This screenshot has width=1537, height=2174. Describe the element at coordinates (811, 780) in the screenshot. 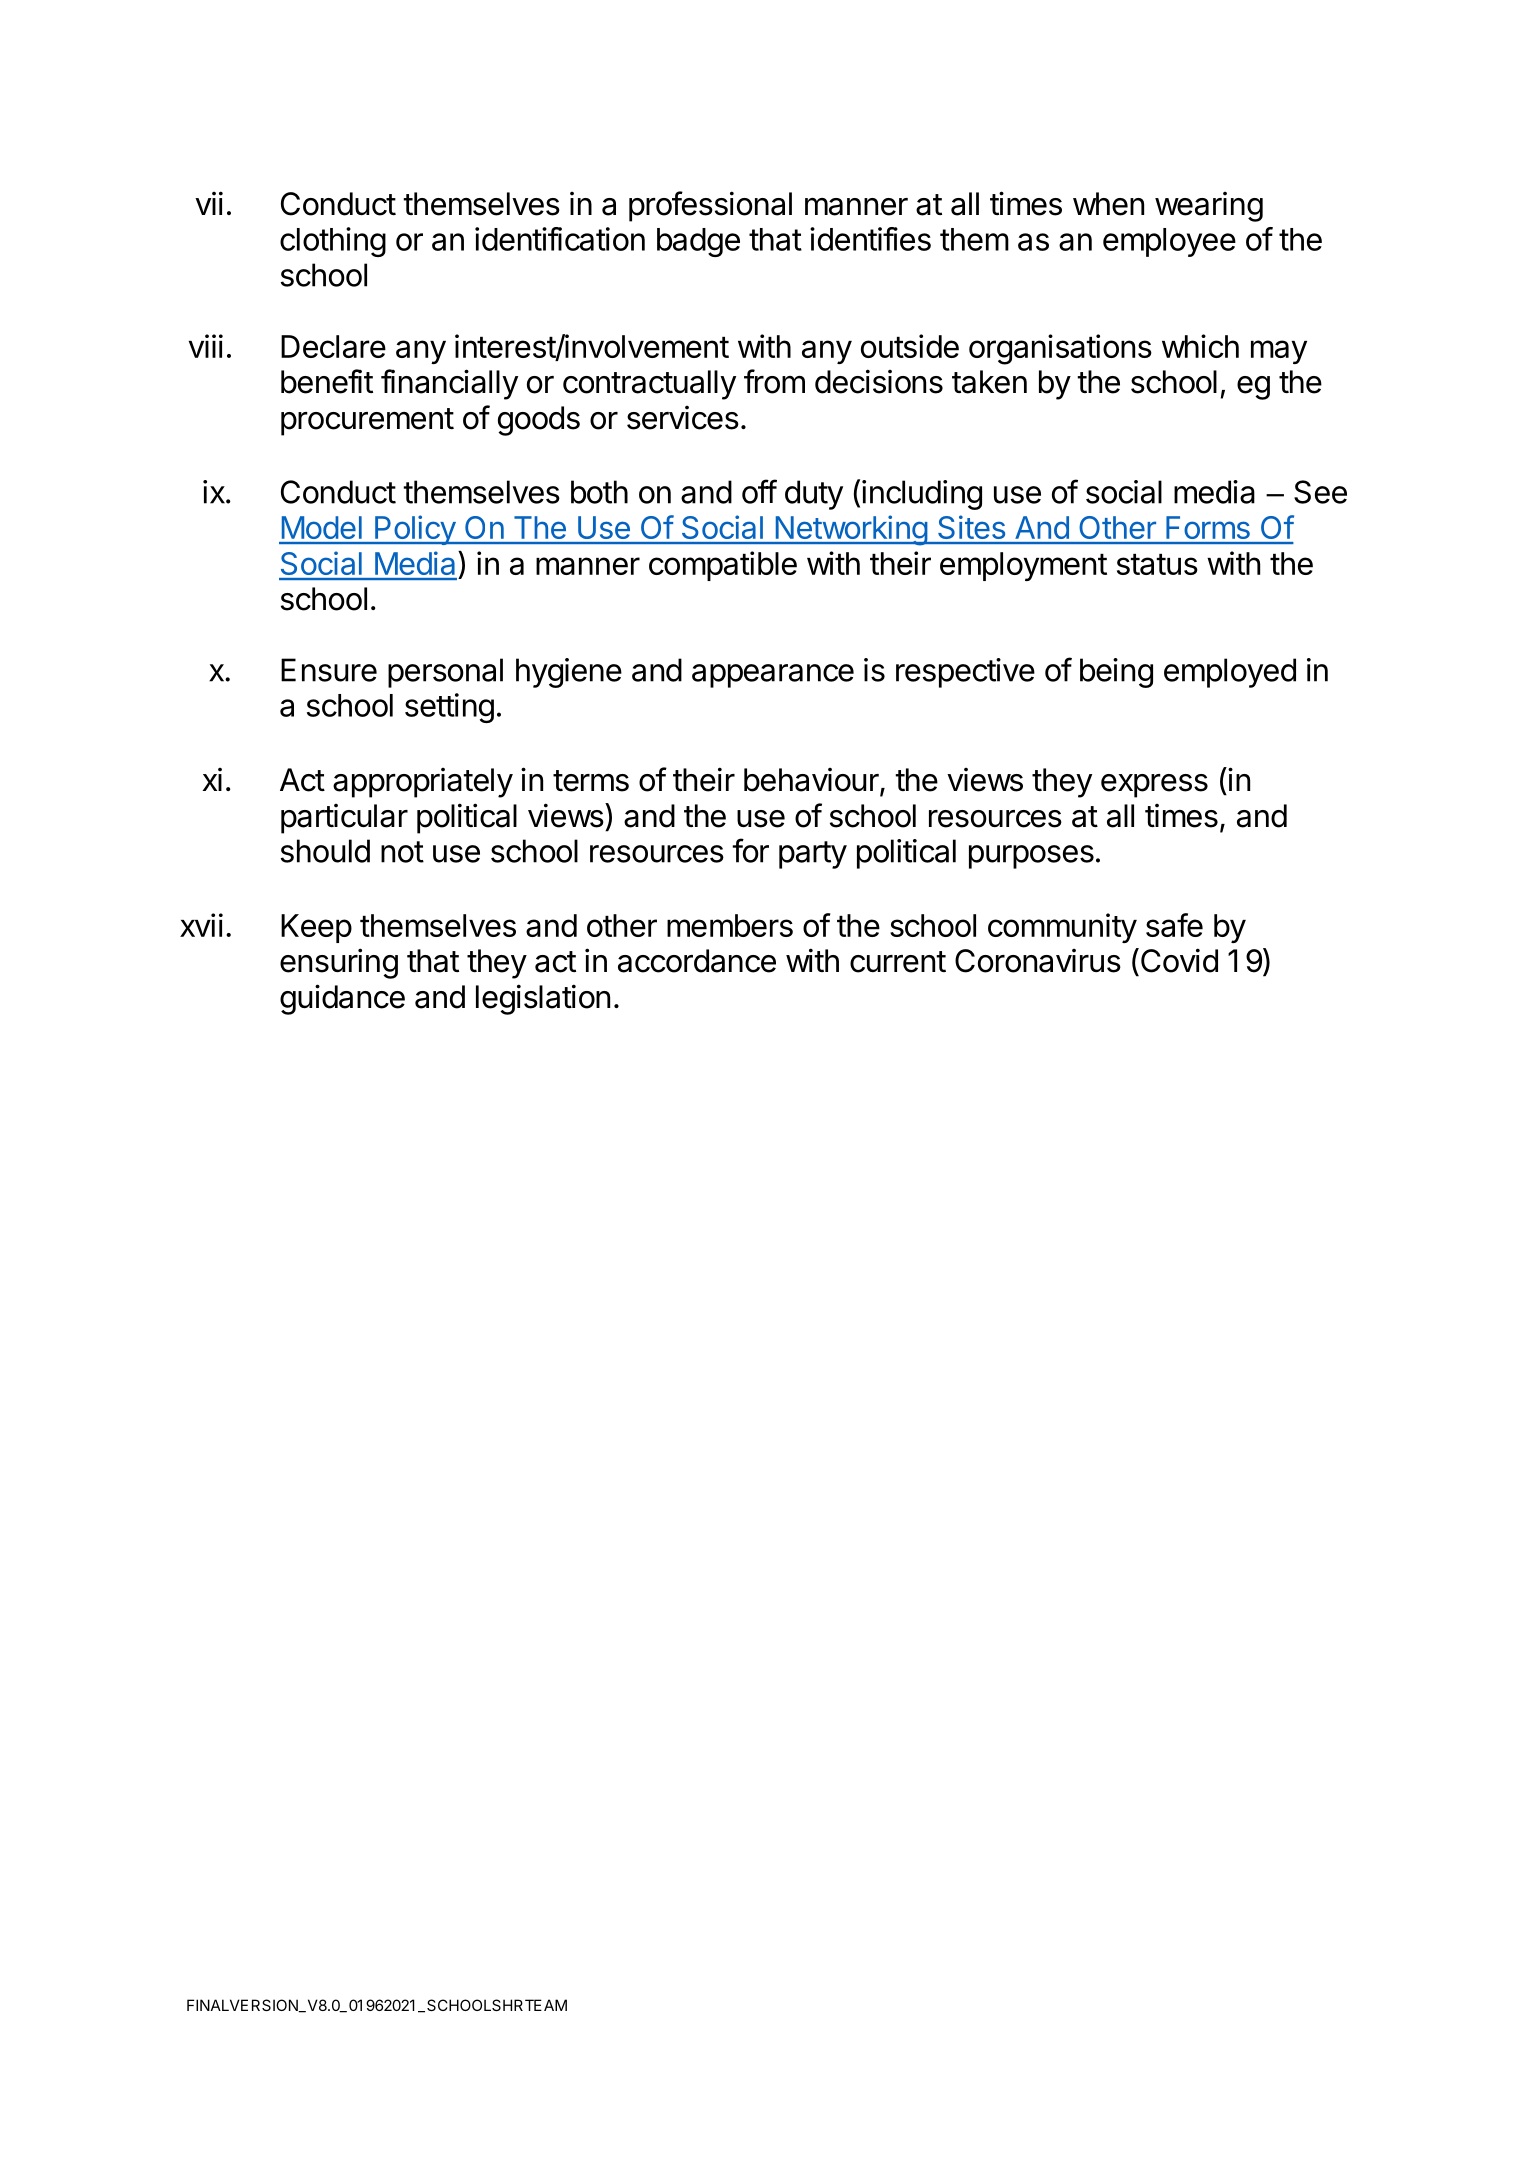

I see `behaviour` at that location.
